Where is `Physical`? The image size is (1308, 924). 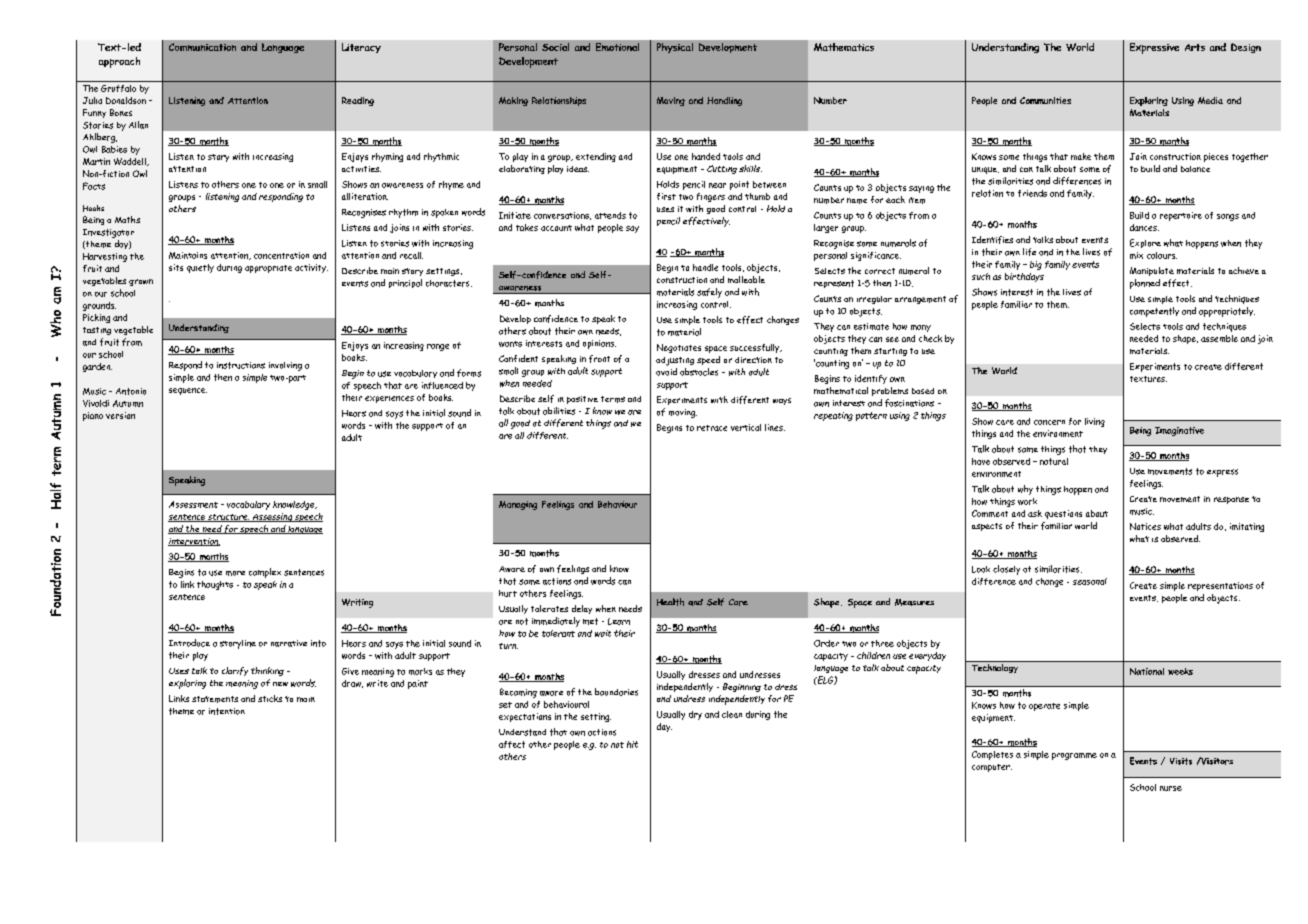 Physical is located at coordinates (675, 48).
